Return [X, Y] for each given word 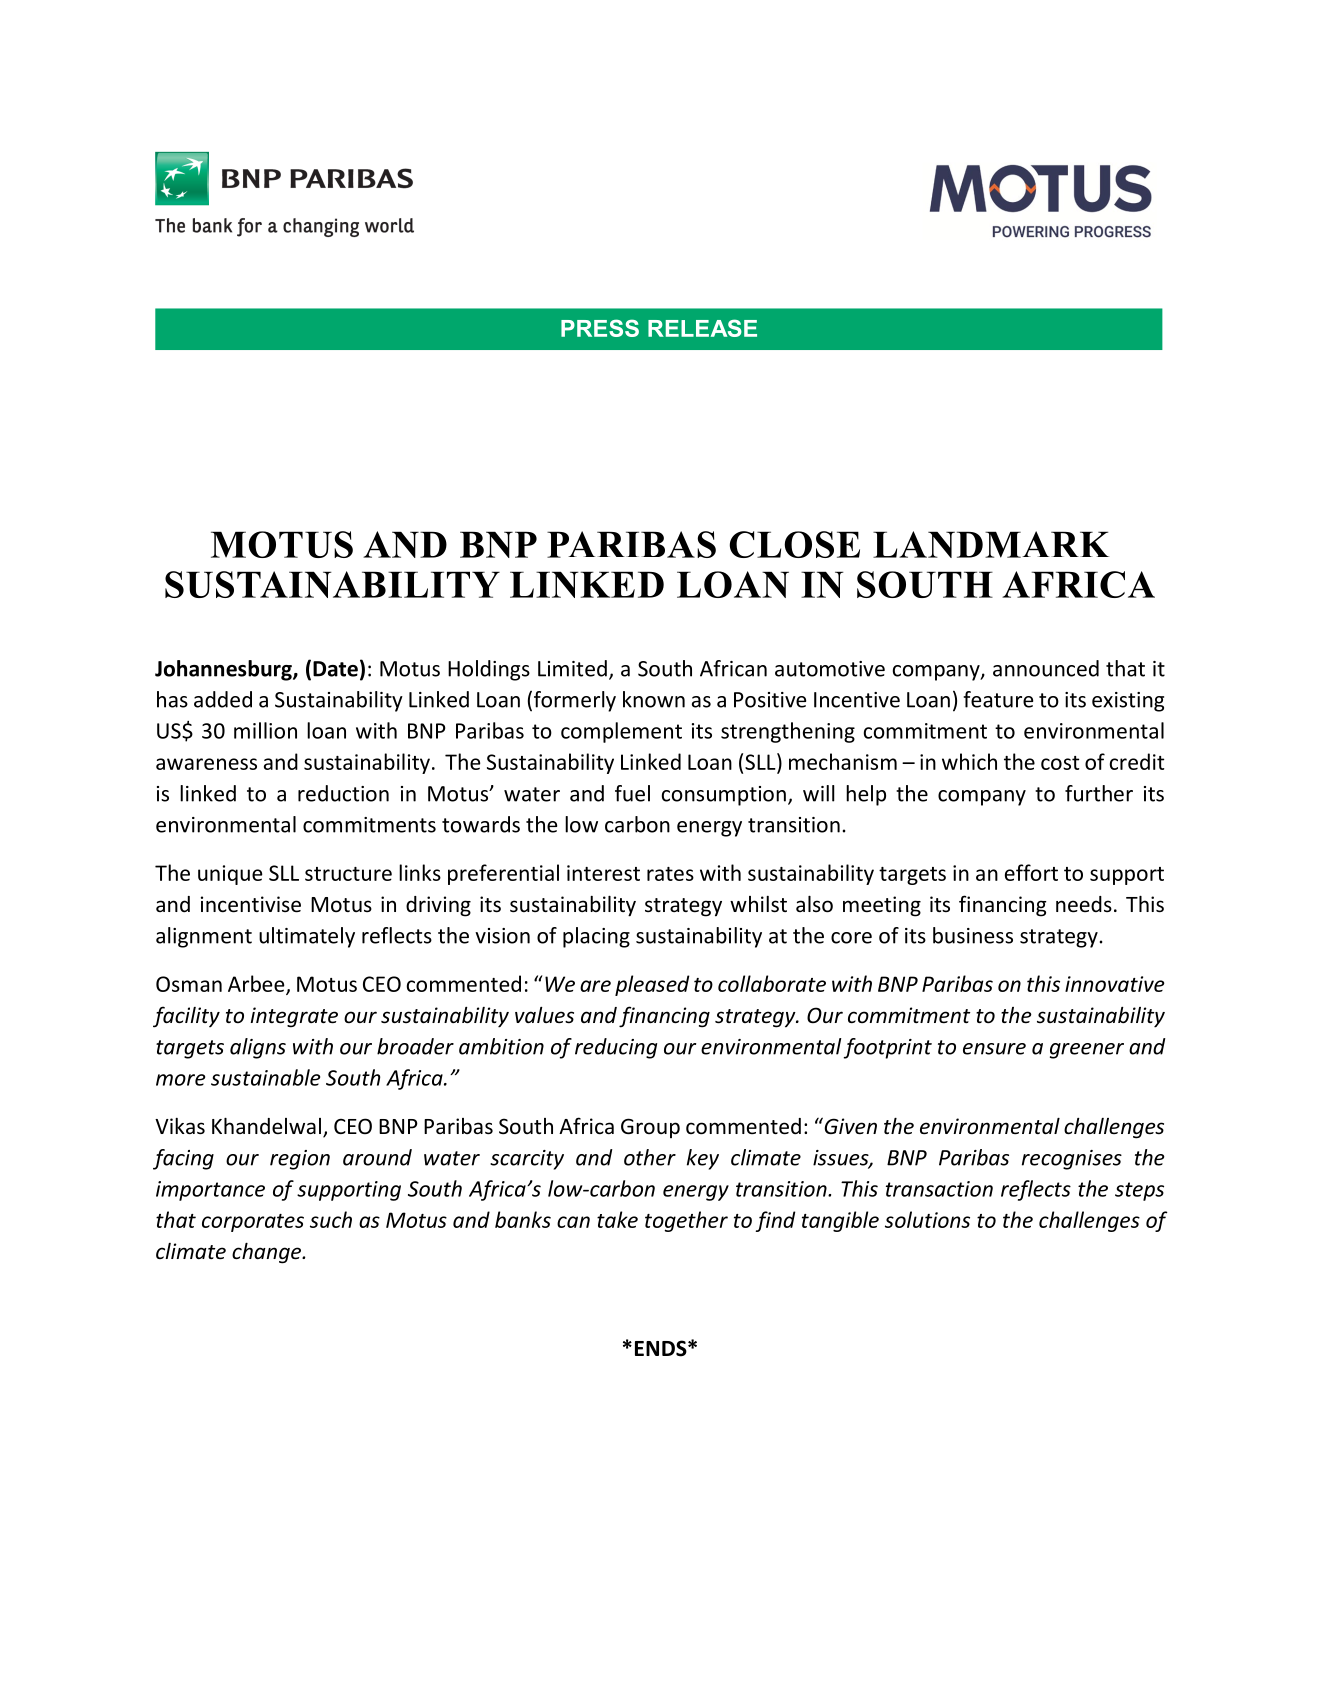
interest [603, 873]
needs [1084, 904]
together [686, 1221]
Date [335, 669]
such [331, 1219]
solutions [927, 1219]
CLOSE [794, 544]
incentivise [251, 904]
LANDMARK [991, 544]
